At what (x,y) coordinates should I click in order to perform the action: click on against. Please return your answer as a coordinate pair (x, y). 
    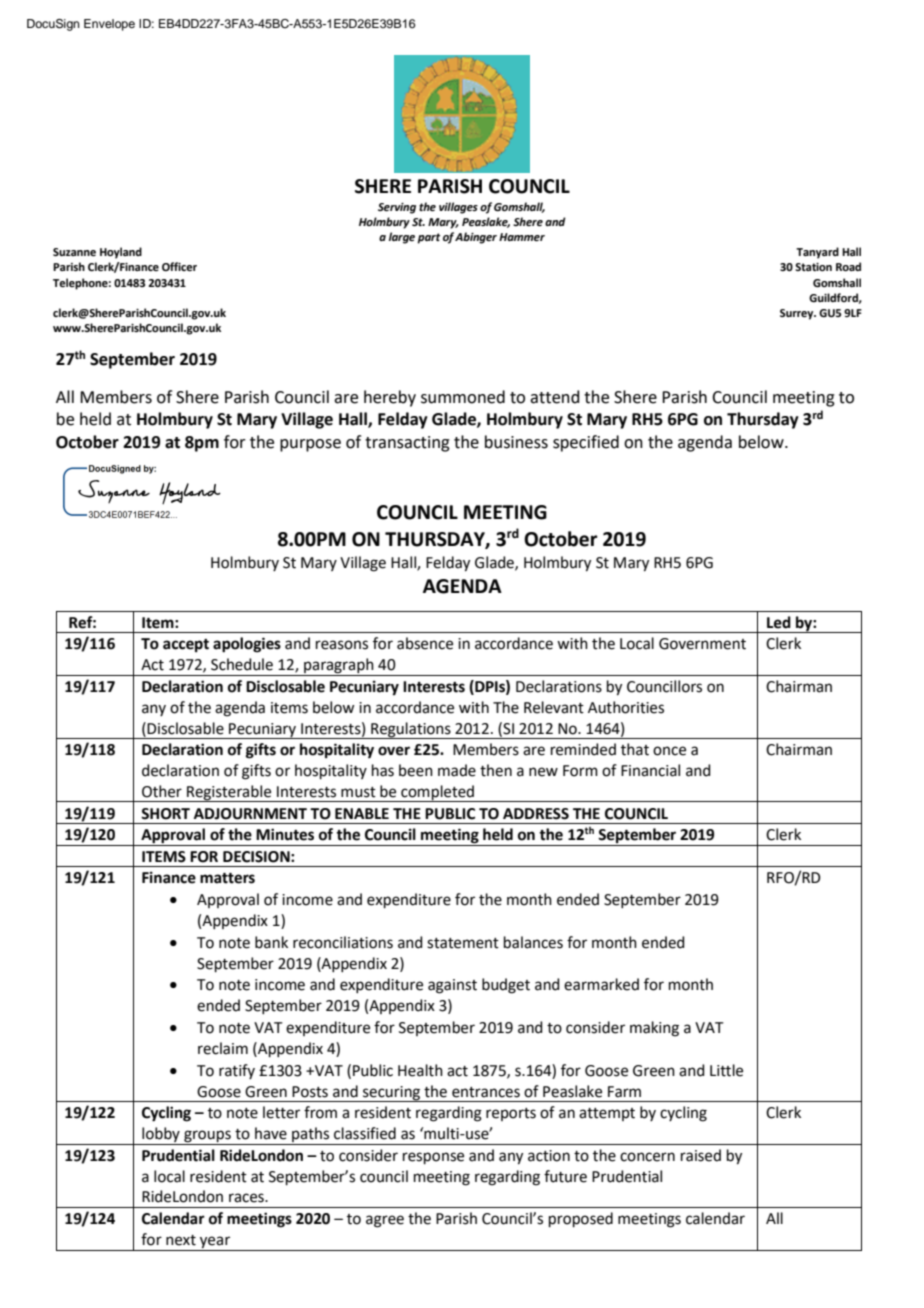
    Looking at the image, I should click on (452, 986).
